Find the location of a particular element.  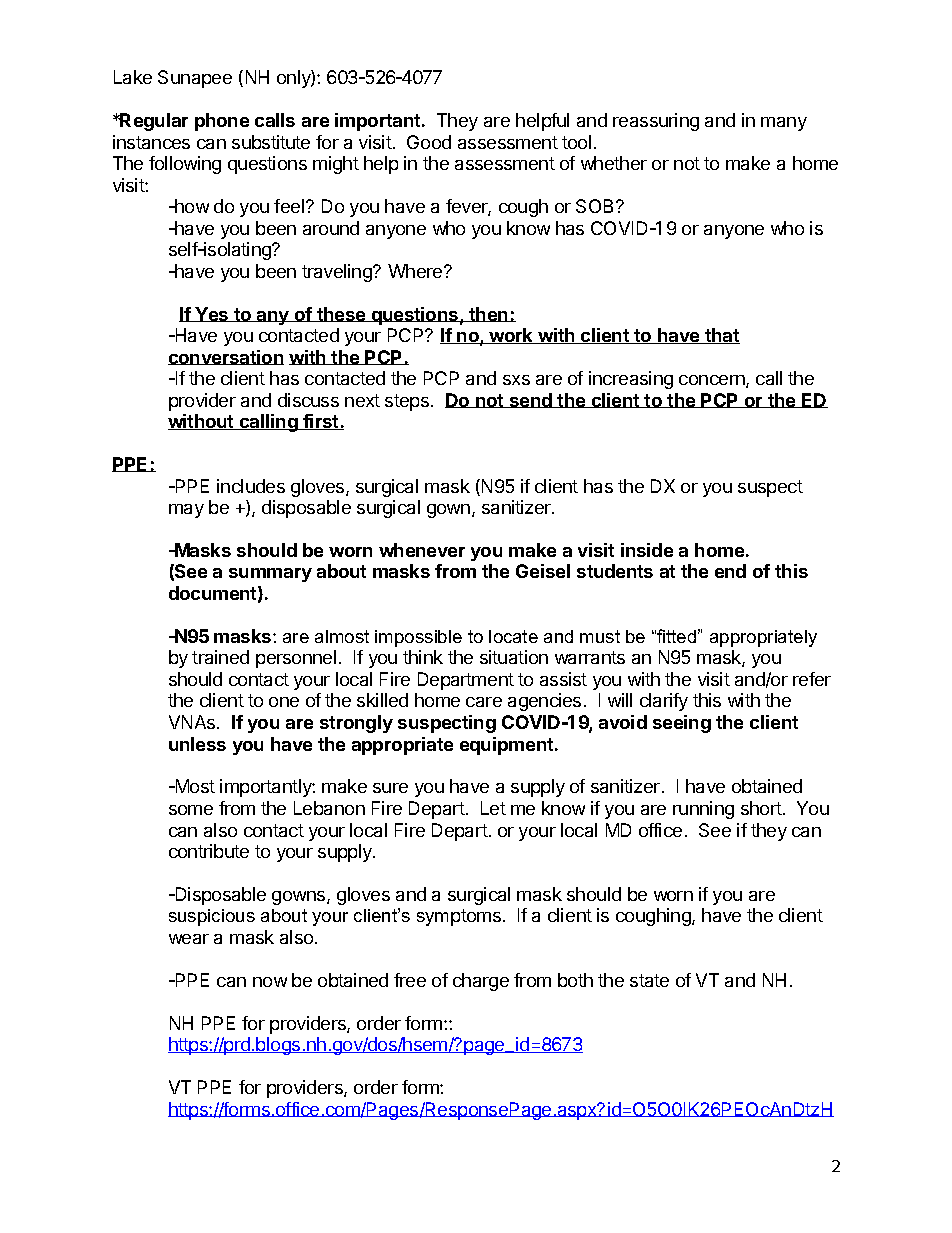

phone is located at coordinates (222, 122).
